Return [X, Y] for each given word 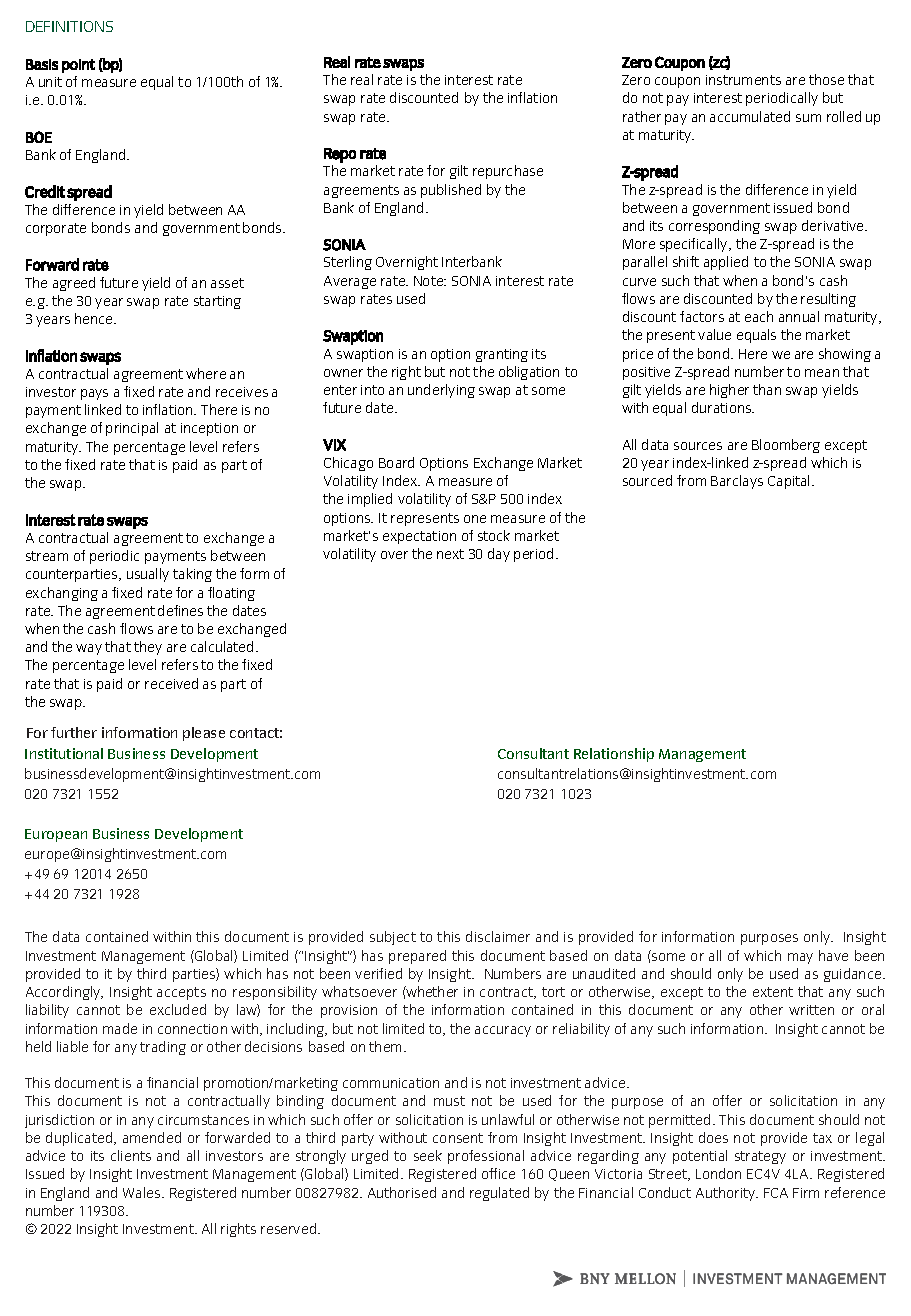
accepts [181, 993]
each [759, 316]
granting [502, 355]
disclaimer [498, 936]
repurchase [508, 172]
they [148, 648]
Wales [143, 1192]
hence [95, 318]
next [450, 554]
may [800, 958]
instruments [743, 80]
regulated [499, 1194]
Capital [788, 482]
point [78, 66]
